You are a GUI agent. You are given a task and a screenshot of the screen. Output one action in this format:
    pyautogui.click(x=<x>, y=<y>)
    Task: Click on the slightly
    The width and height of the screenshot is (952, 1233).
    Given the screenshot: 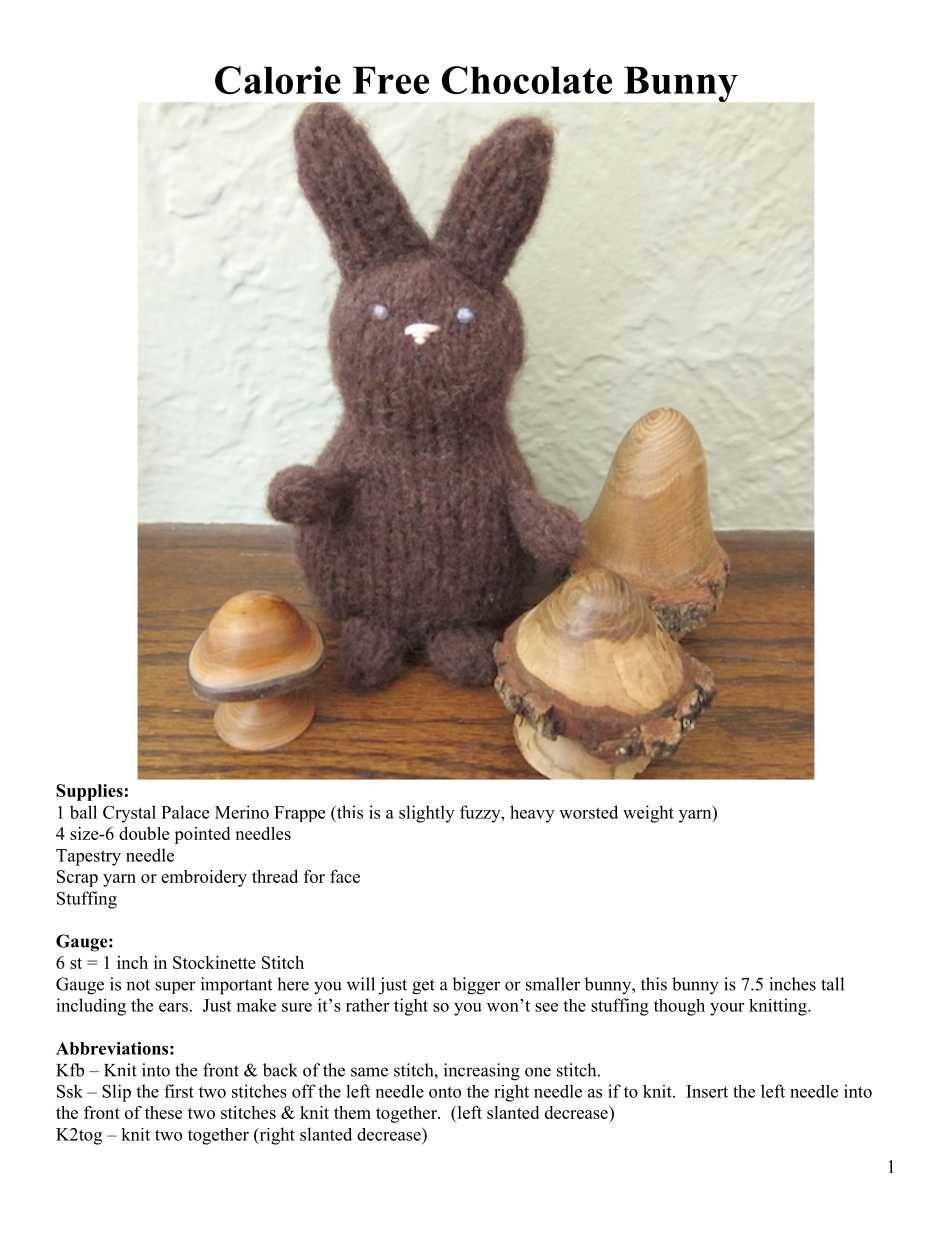 What is the action you would take?
    pyautogui.click(x=426, y=814)
